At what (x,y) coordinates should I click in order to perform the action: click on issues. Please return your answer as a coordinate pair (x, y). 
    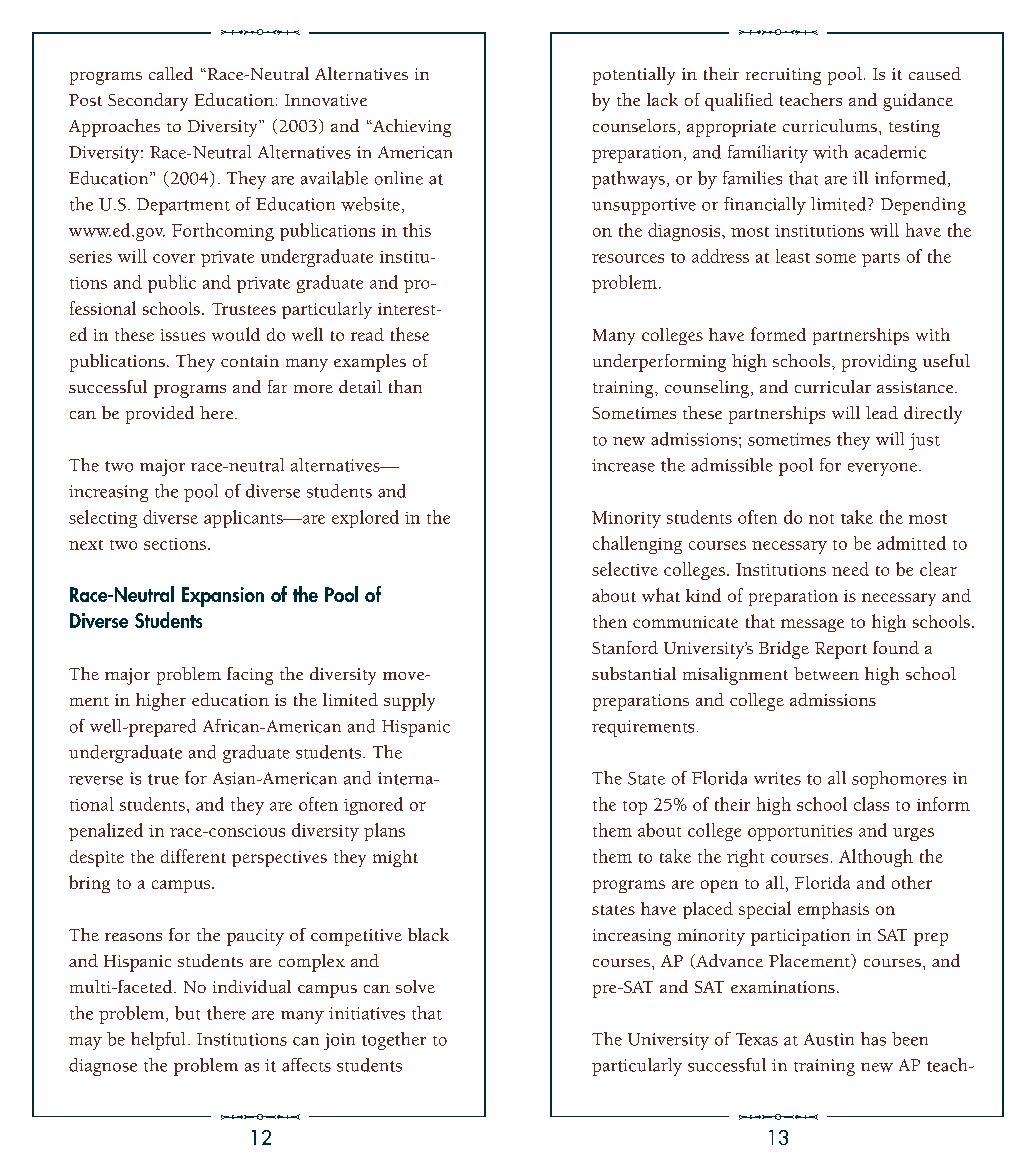
    Looking at the image, I should click on (183, 335).
